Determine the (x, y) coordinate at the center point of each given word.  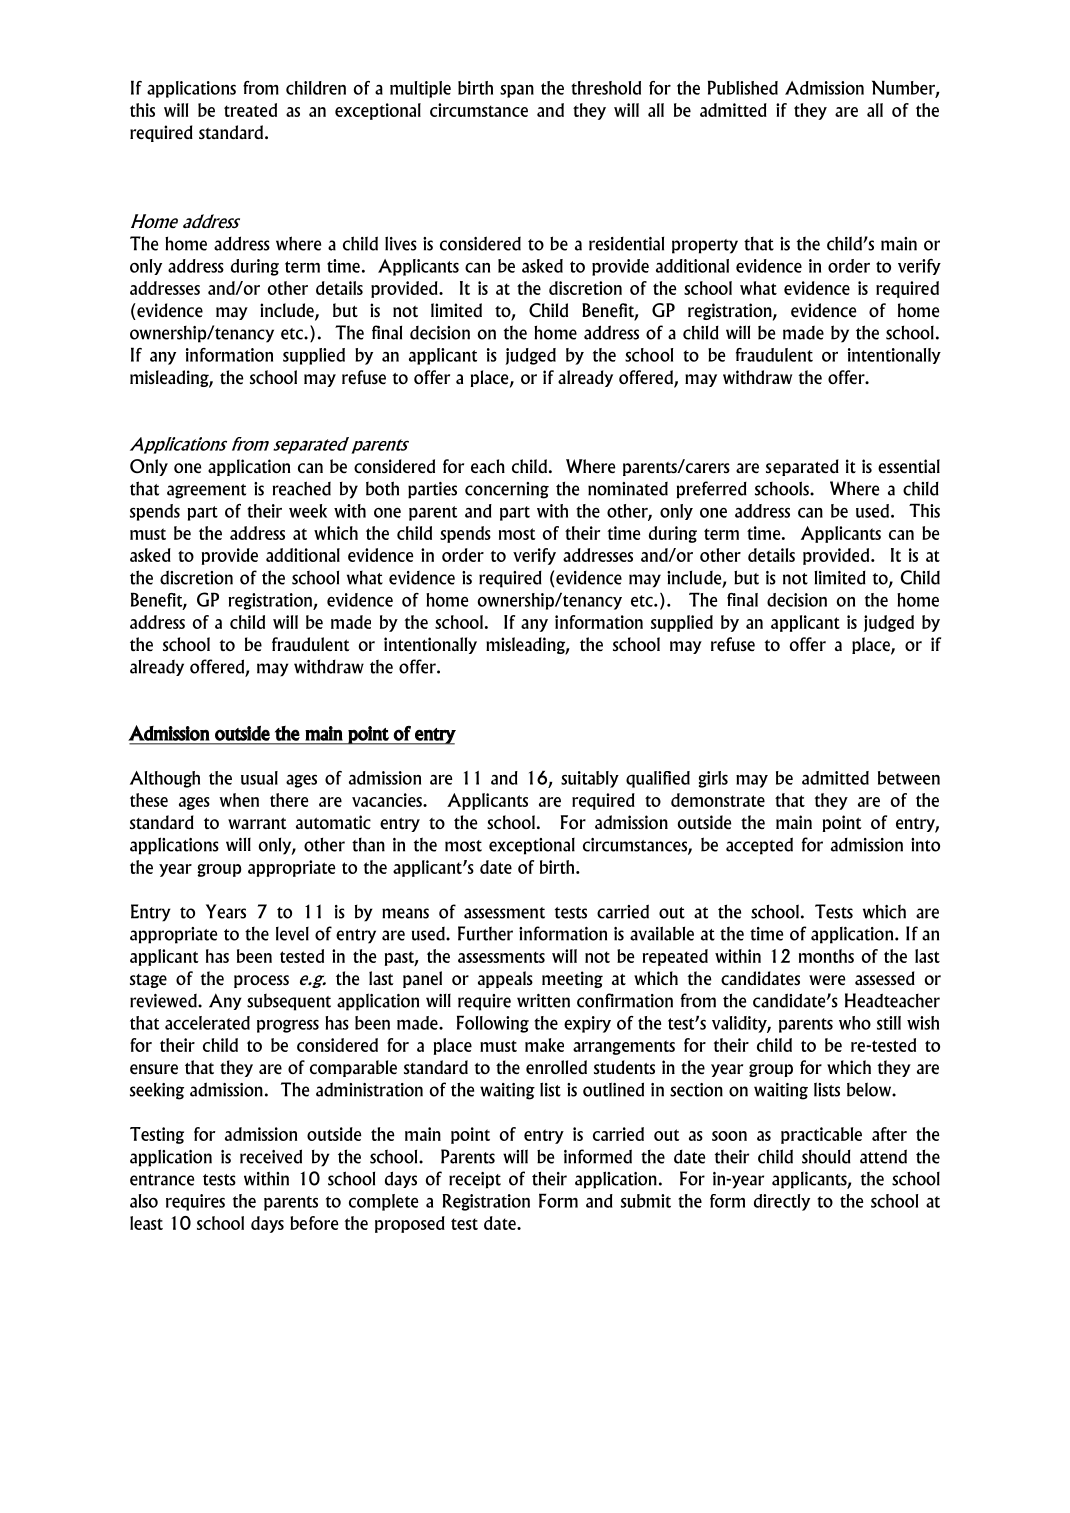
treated (250, 110)
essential (909, 466)
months (826, 956)
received (271, 1156)
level (292, 934)
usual (259, 778)
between (909, 778)
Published (743, 87)
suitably (590, 779)
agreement (206, 491)
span (517, 91)
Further (485, 933)
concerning (507, 490)
